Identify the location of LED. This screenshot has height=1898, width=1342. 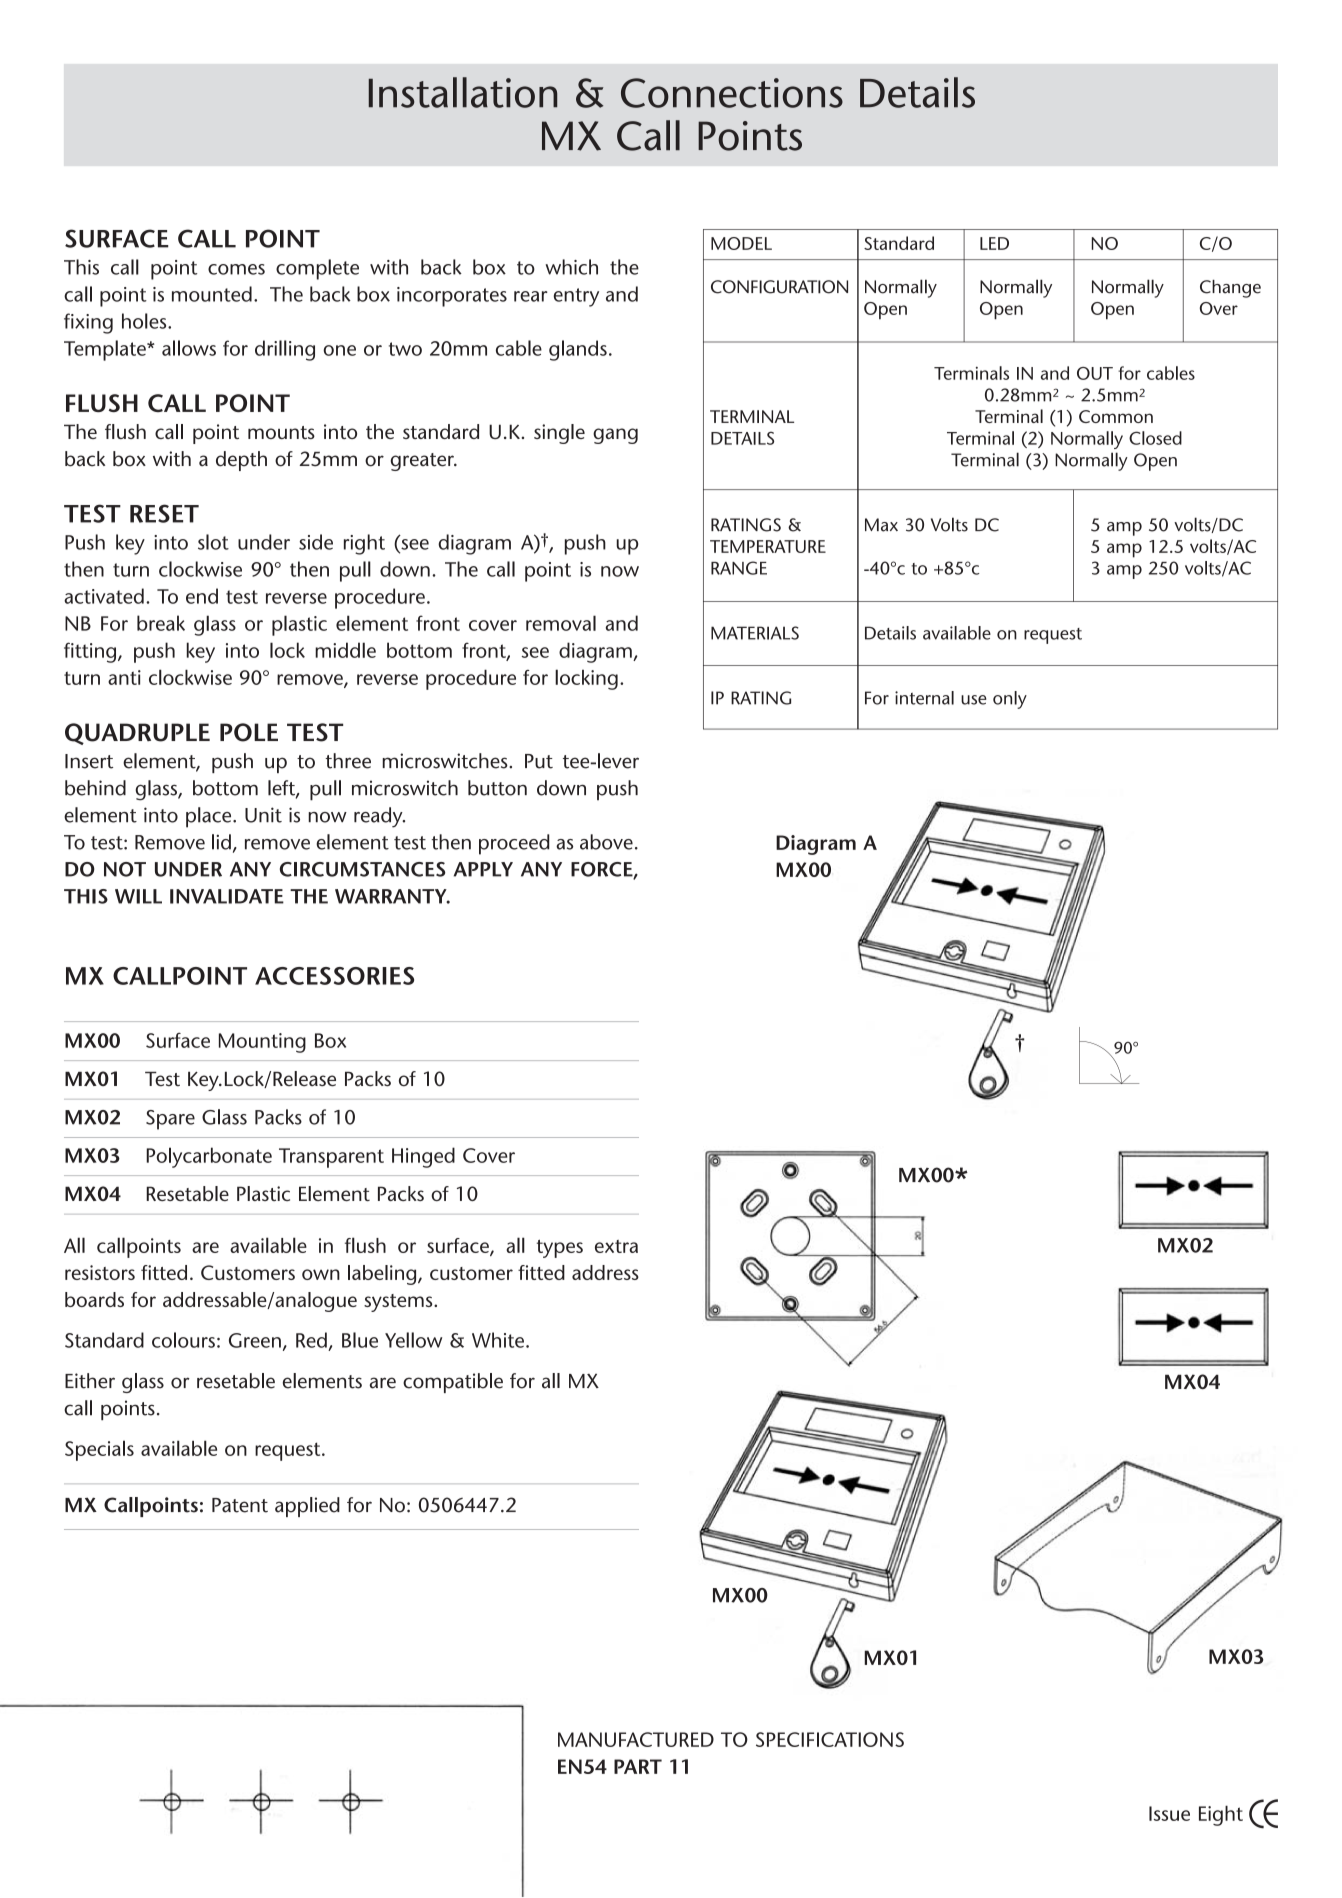
(994, 243).
